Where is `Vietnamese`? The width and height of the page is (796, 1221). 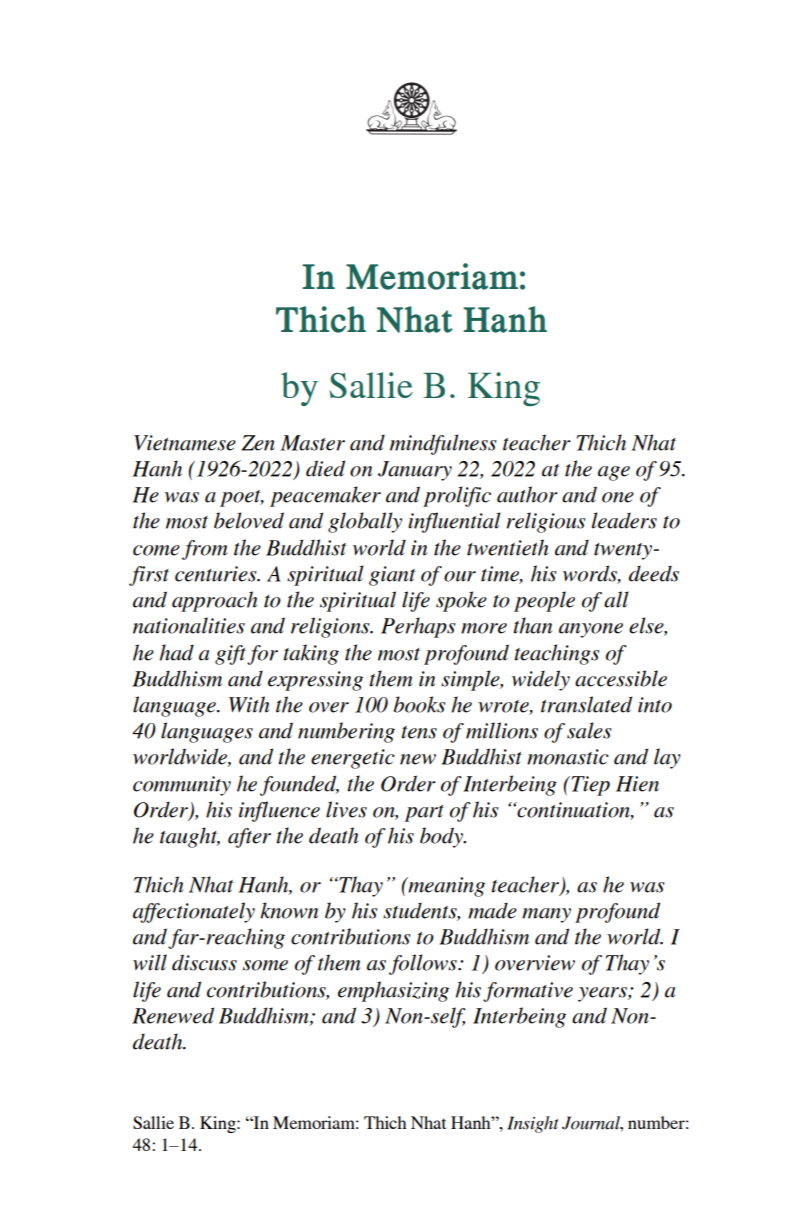
Vietnamese is located at coordinates (185, 443).
